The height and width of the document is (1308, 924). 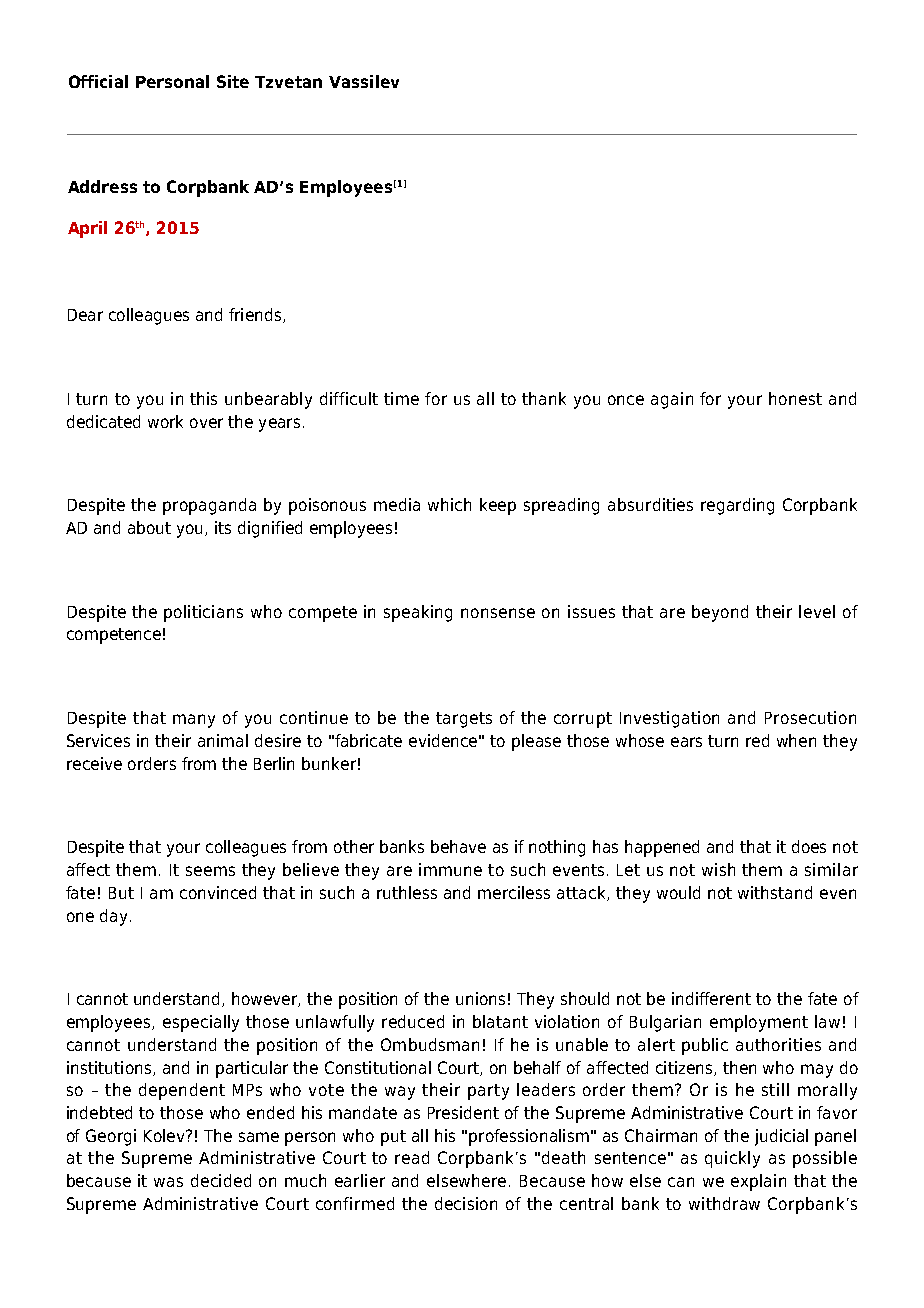 I want to click on friends, so click(x=255, y=314).
